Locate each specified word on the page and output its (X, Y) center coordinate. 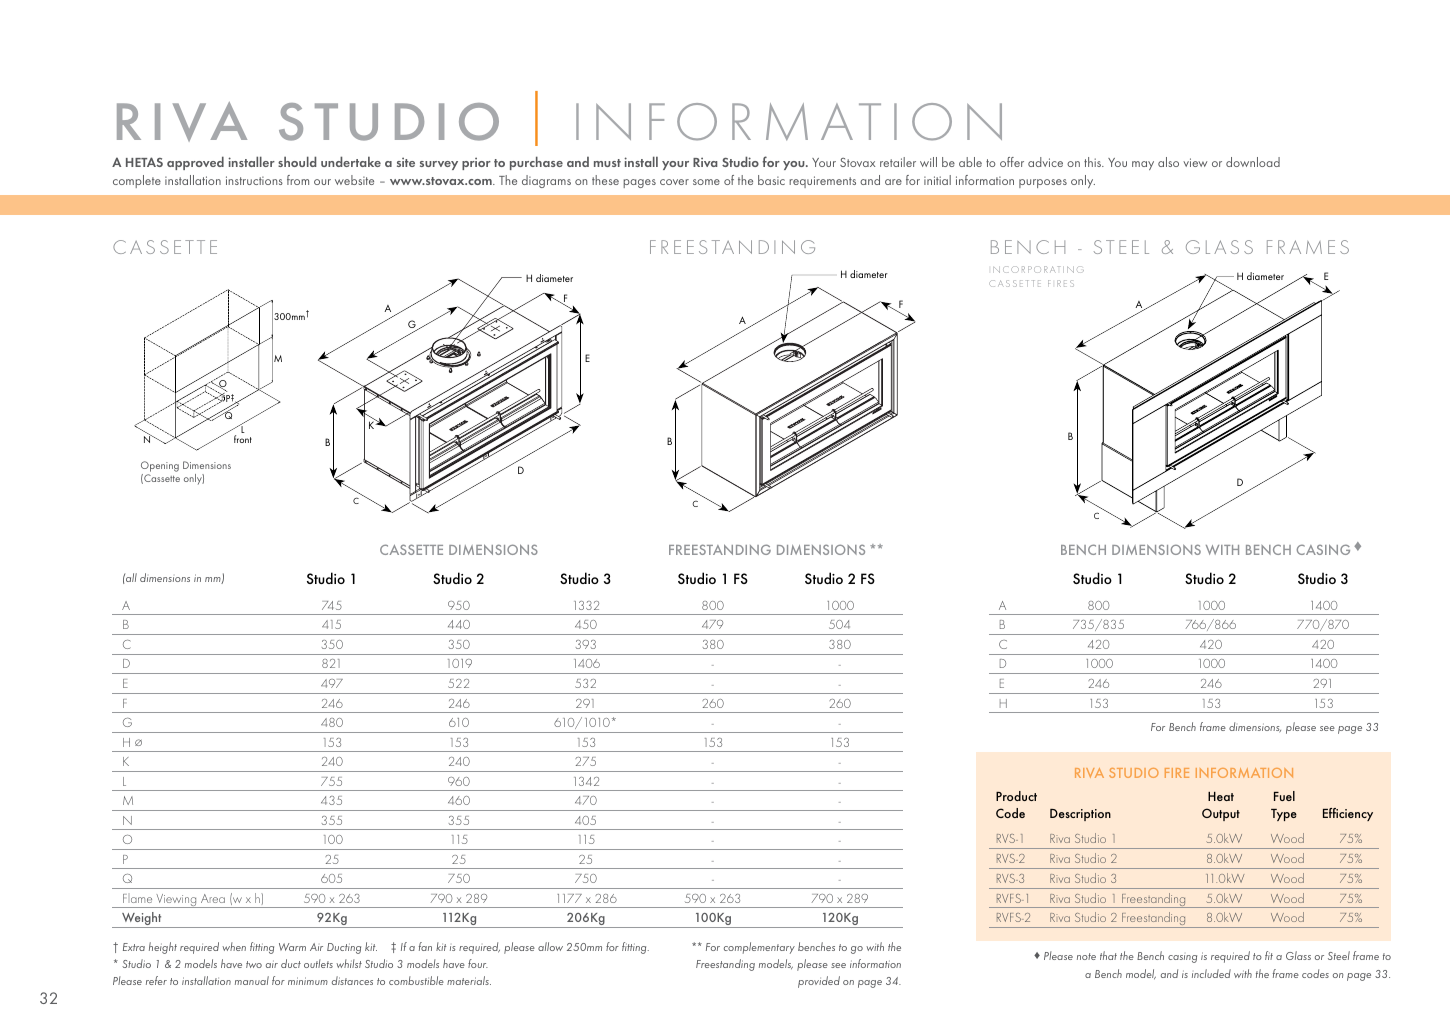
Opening (160, 466)
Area (213, 898)
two (254, 964)
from (298, 180)
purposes (1043, 183)
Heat (1221, 796)
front (243, 439)
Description (1080, 815)
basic (771, 180)
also (1168, 162)
